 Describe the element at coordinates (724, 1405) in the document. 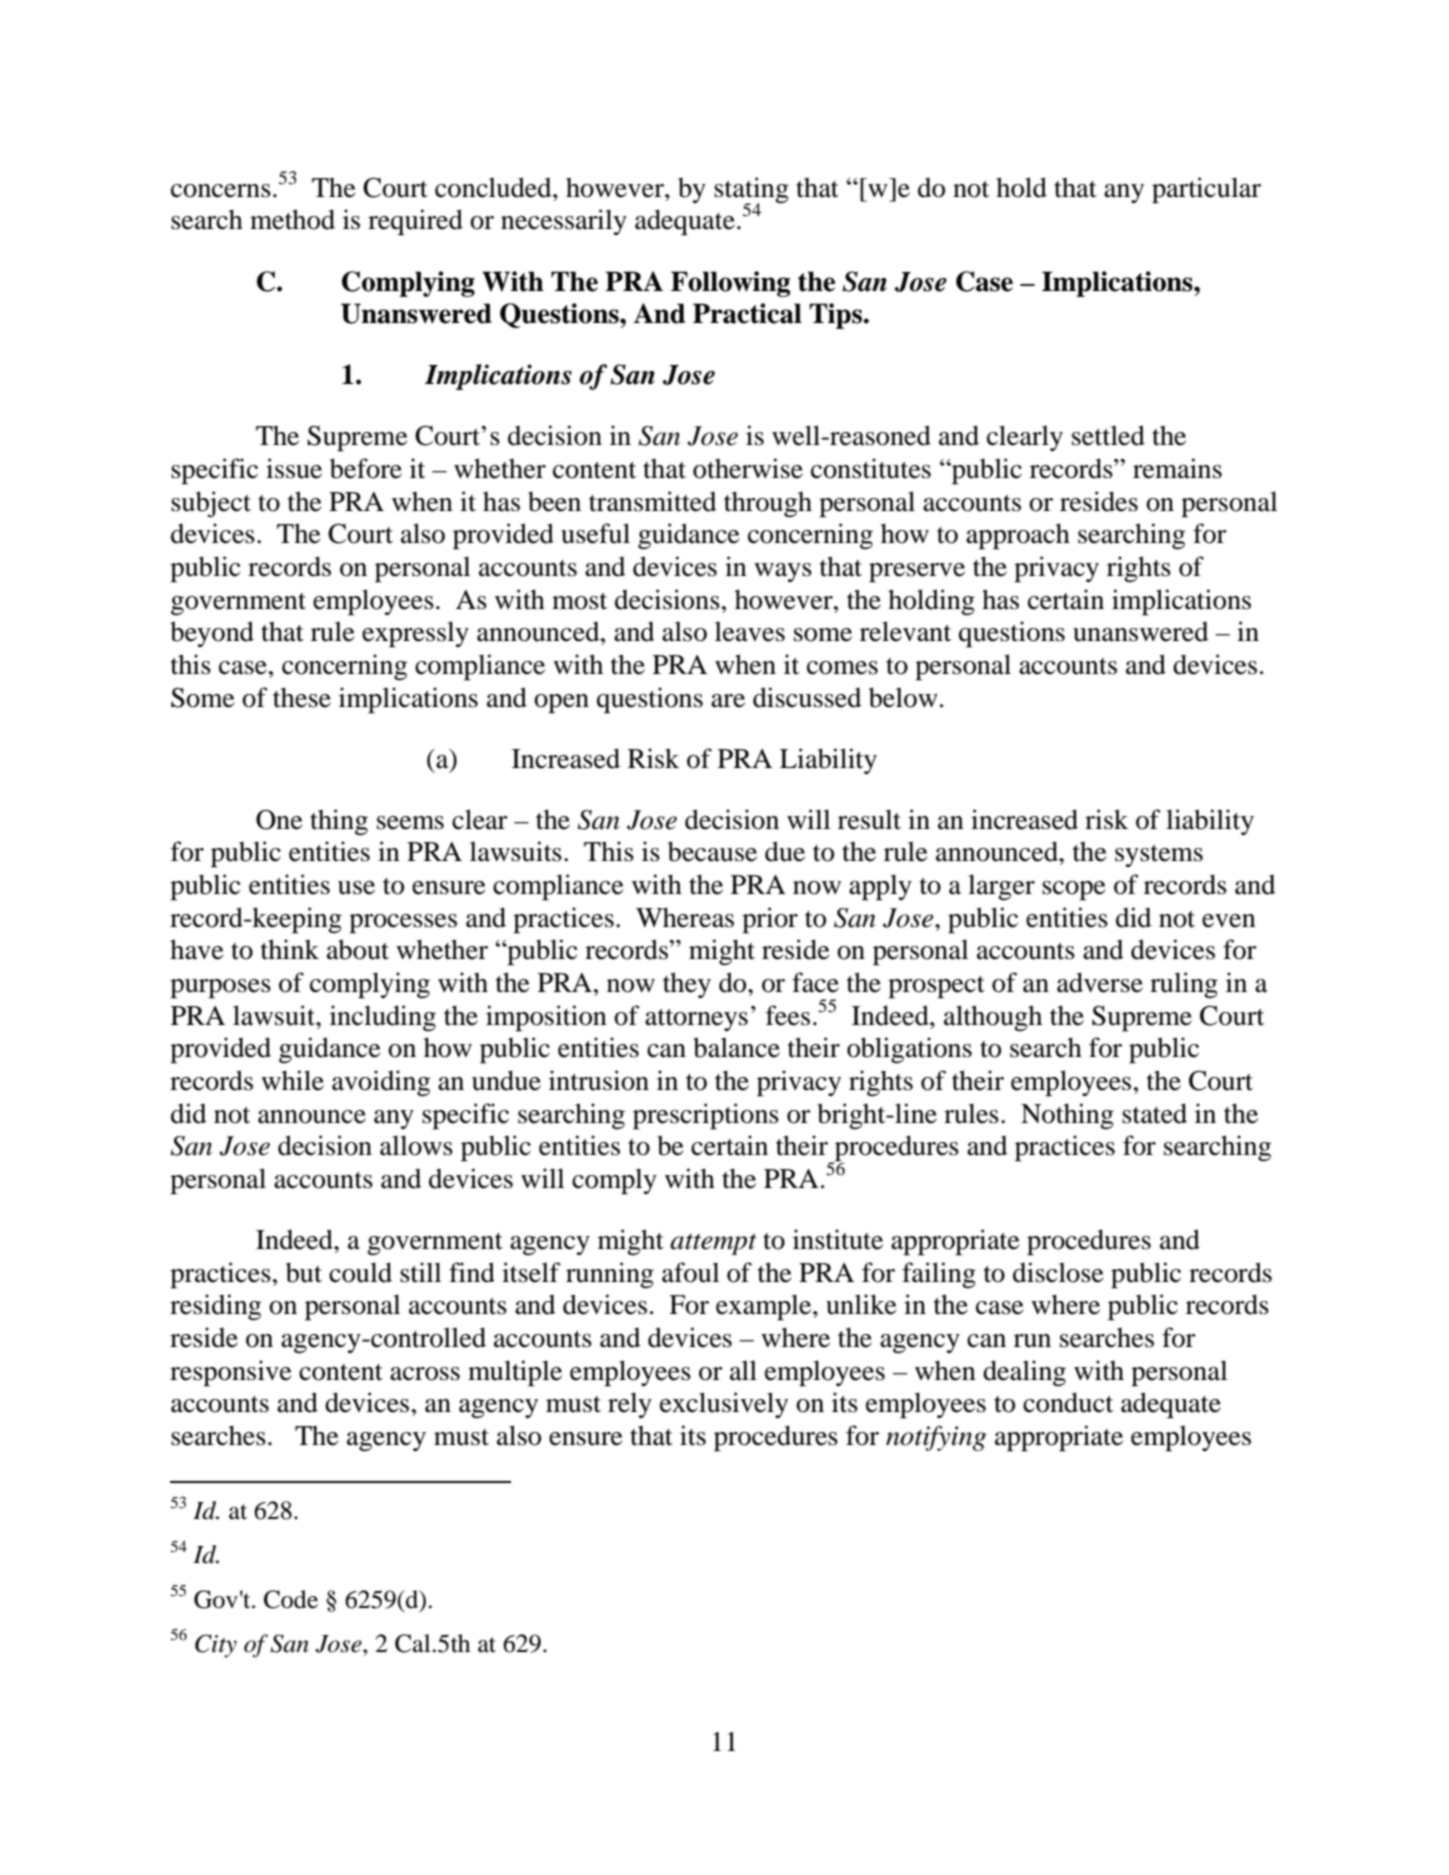

I see `exclusively` at that location.
